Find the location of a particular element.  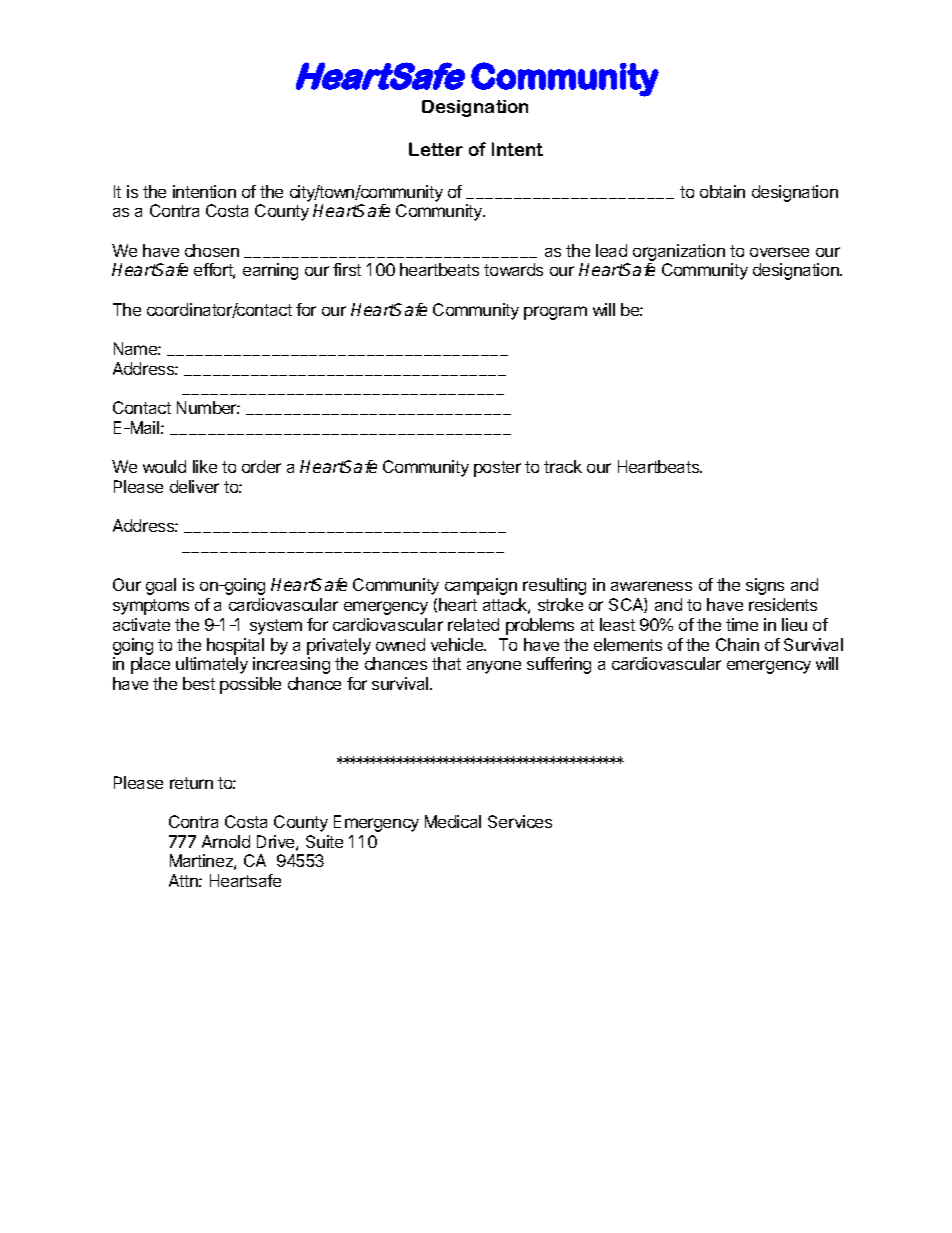

chosen is located at coordinates (212, 250).
